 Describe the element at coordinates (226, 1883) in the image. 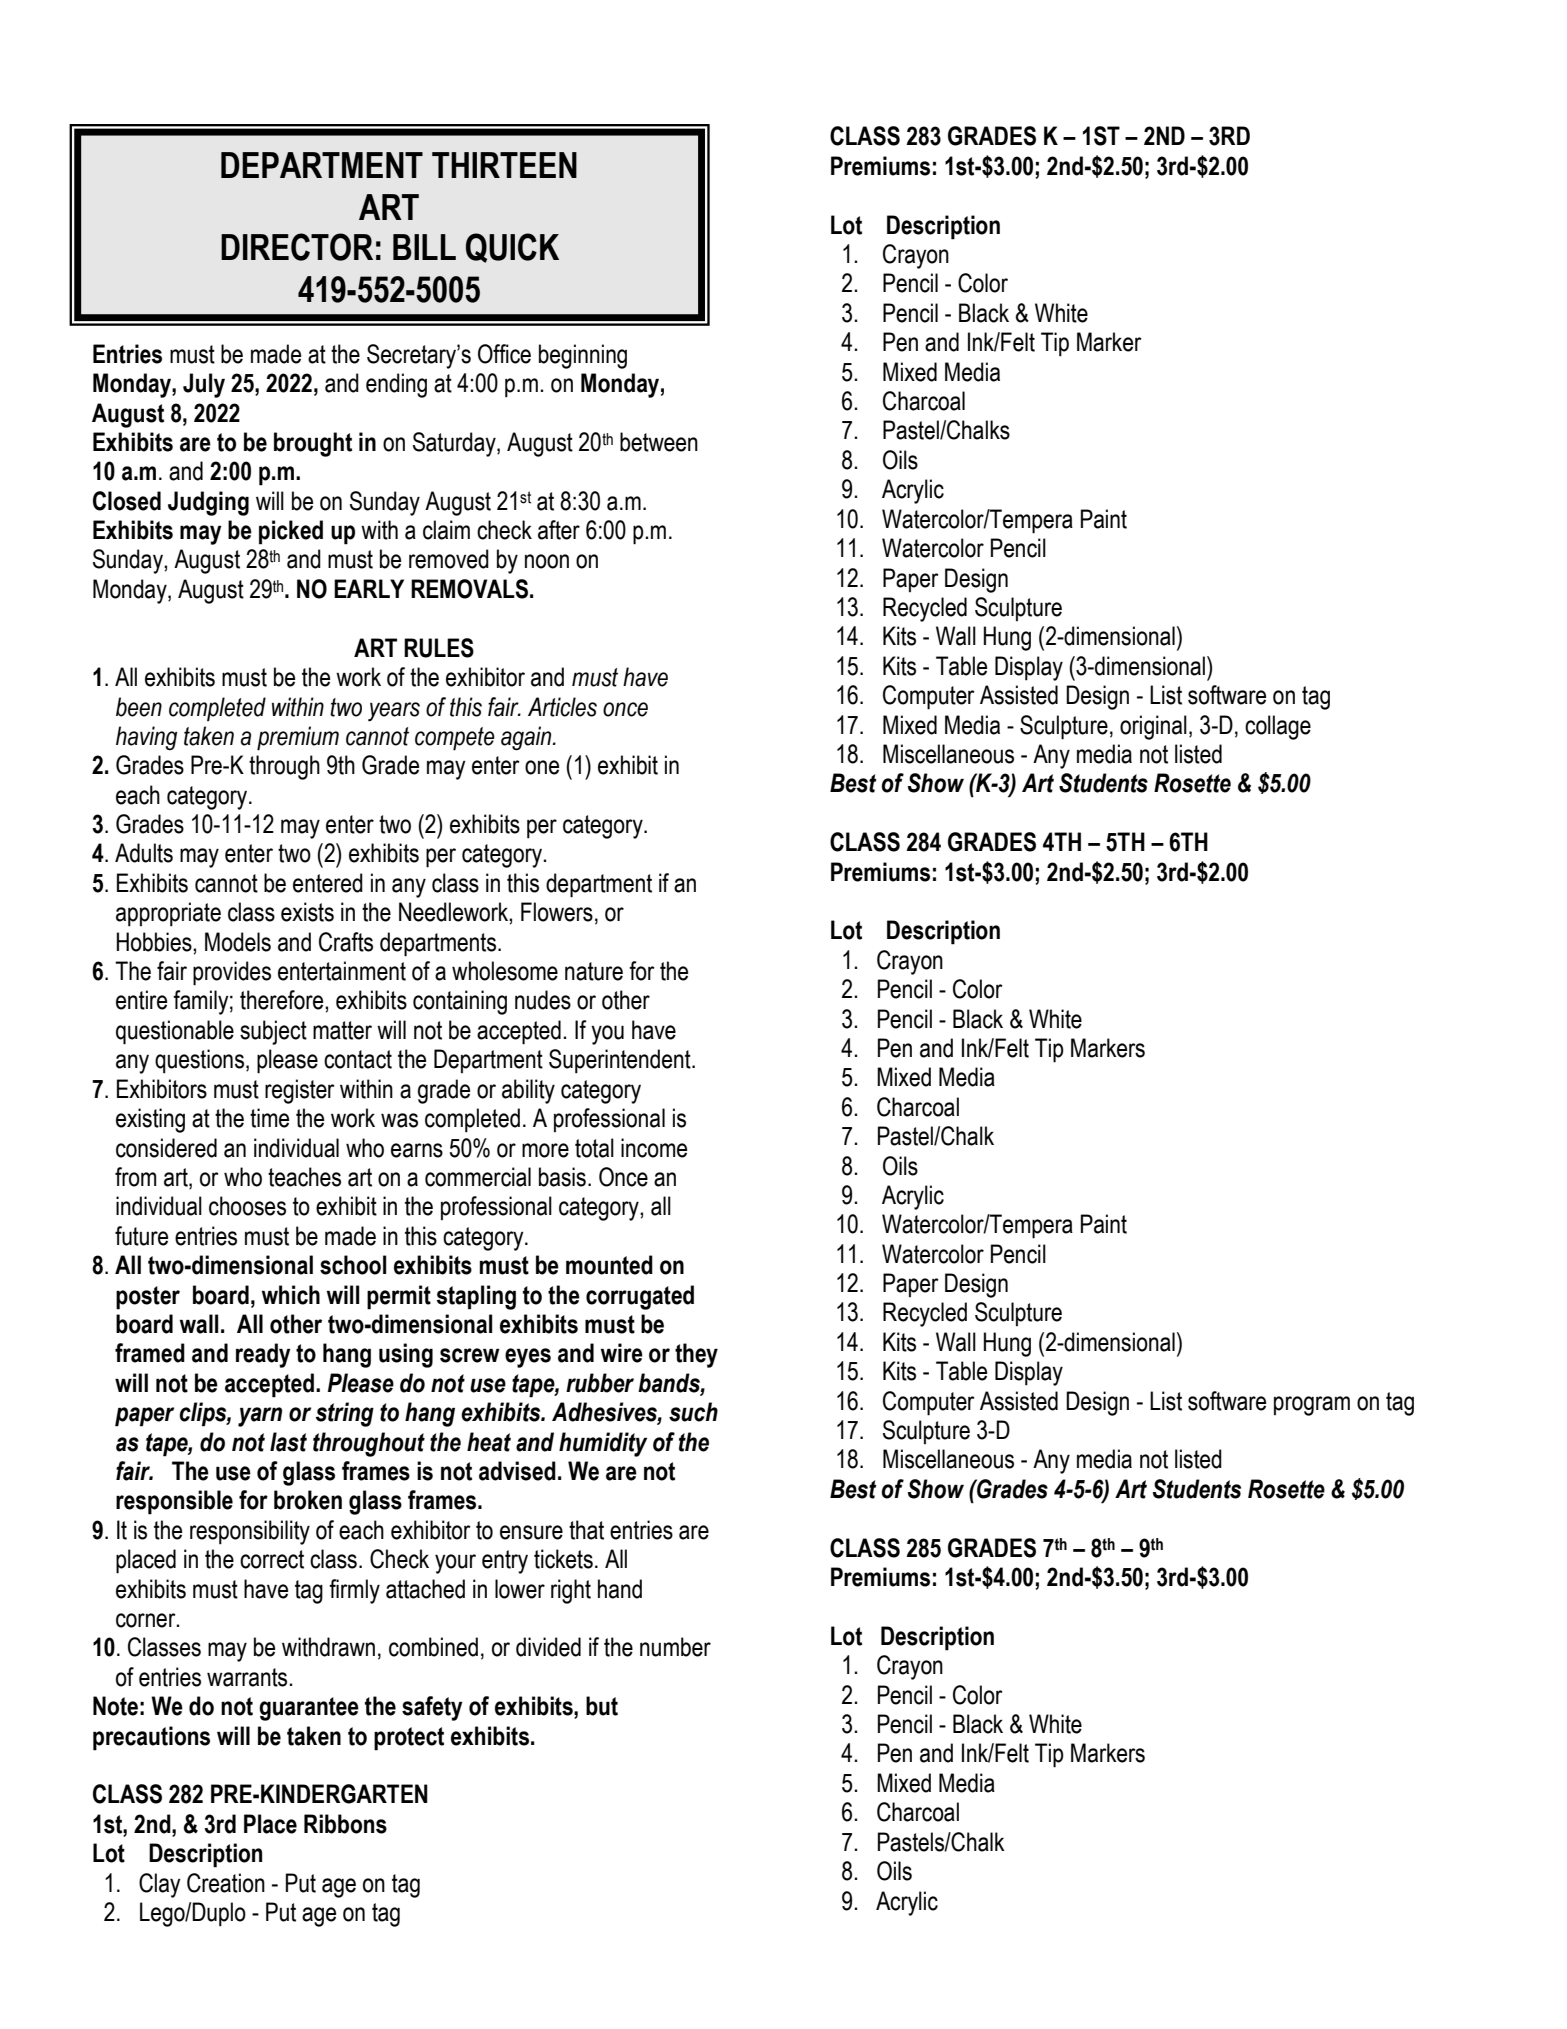

I see `Creation` at that location.
